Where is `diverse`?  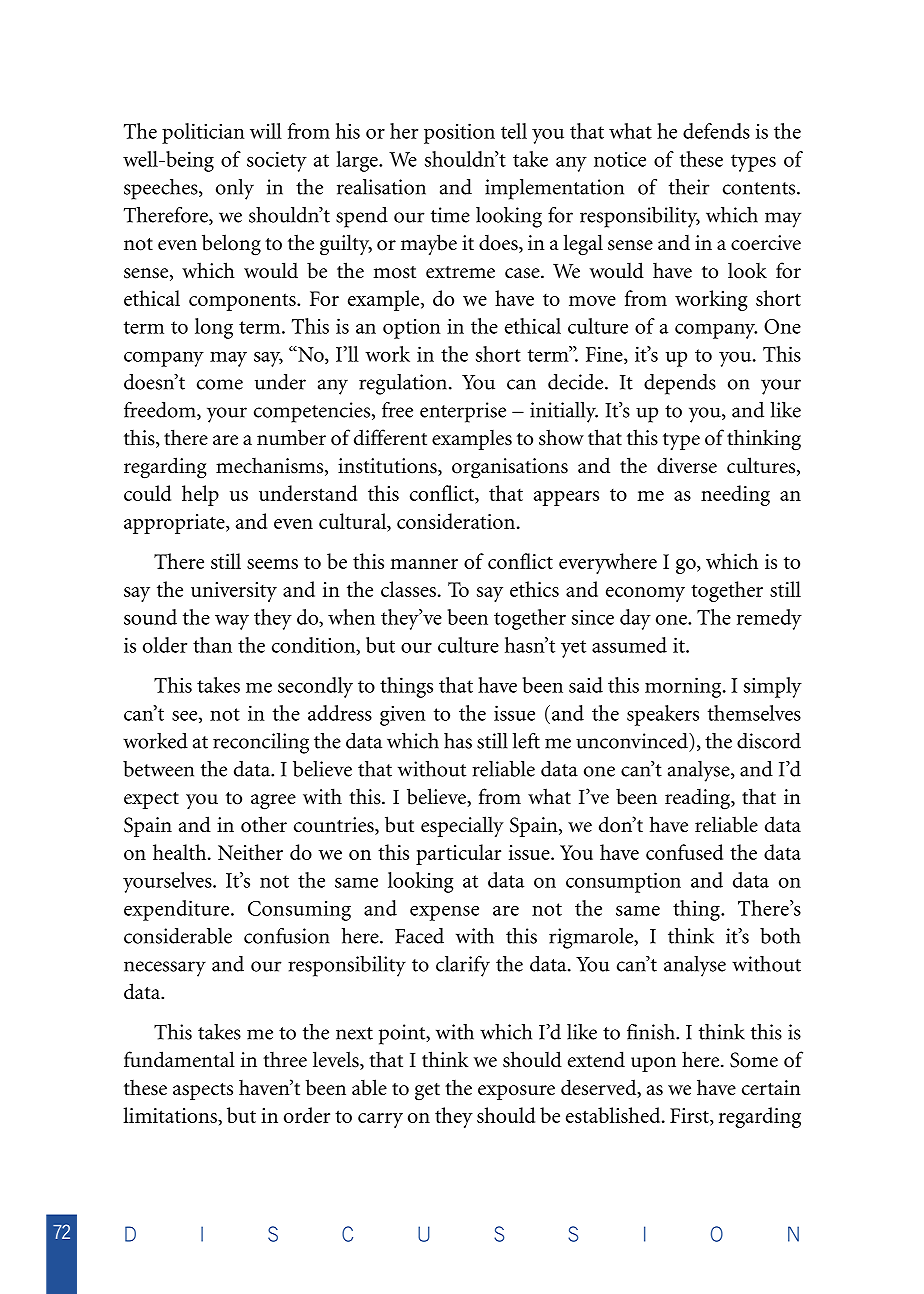 diverse is located at coordinates (687, 465).
